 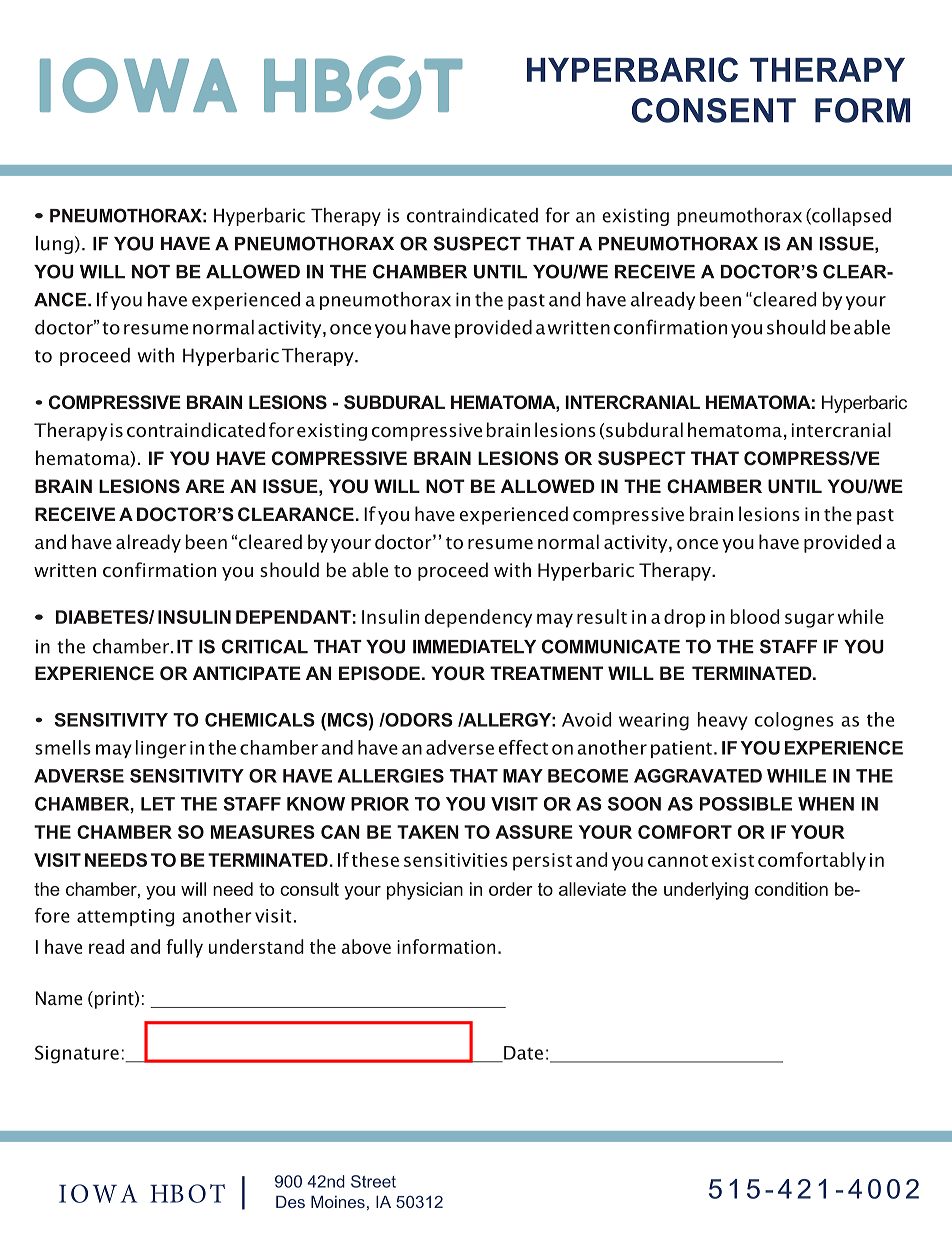 I want to click on LET, so click(x=158, y=804).
